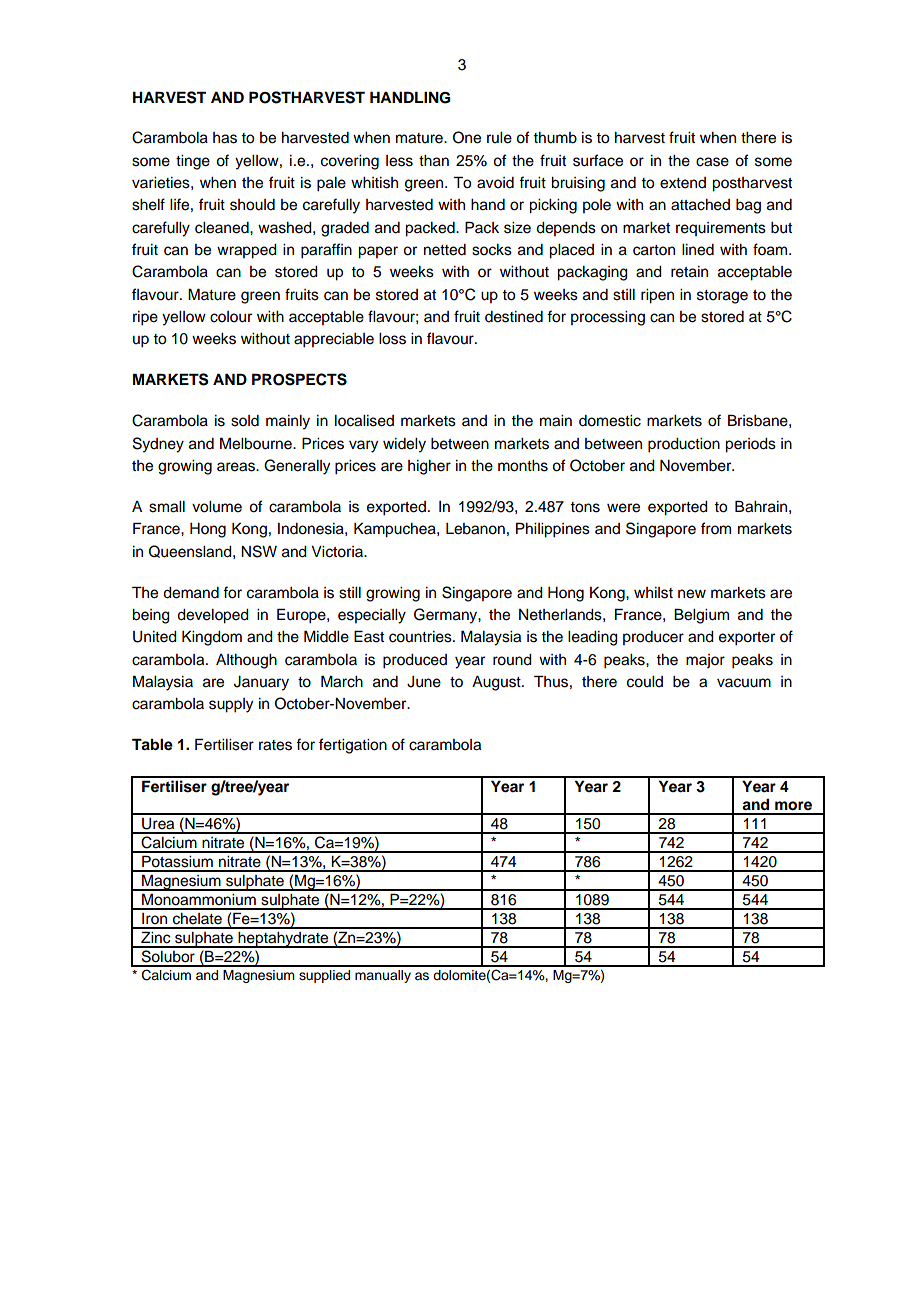  I want to click on tinge, so click(193, 162).
